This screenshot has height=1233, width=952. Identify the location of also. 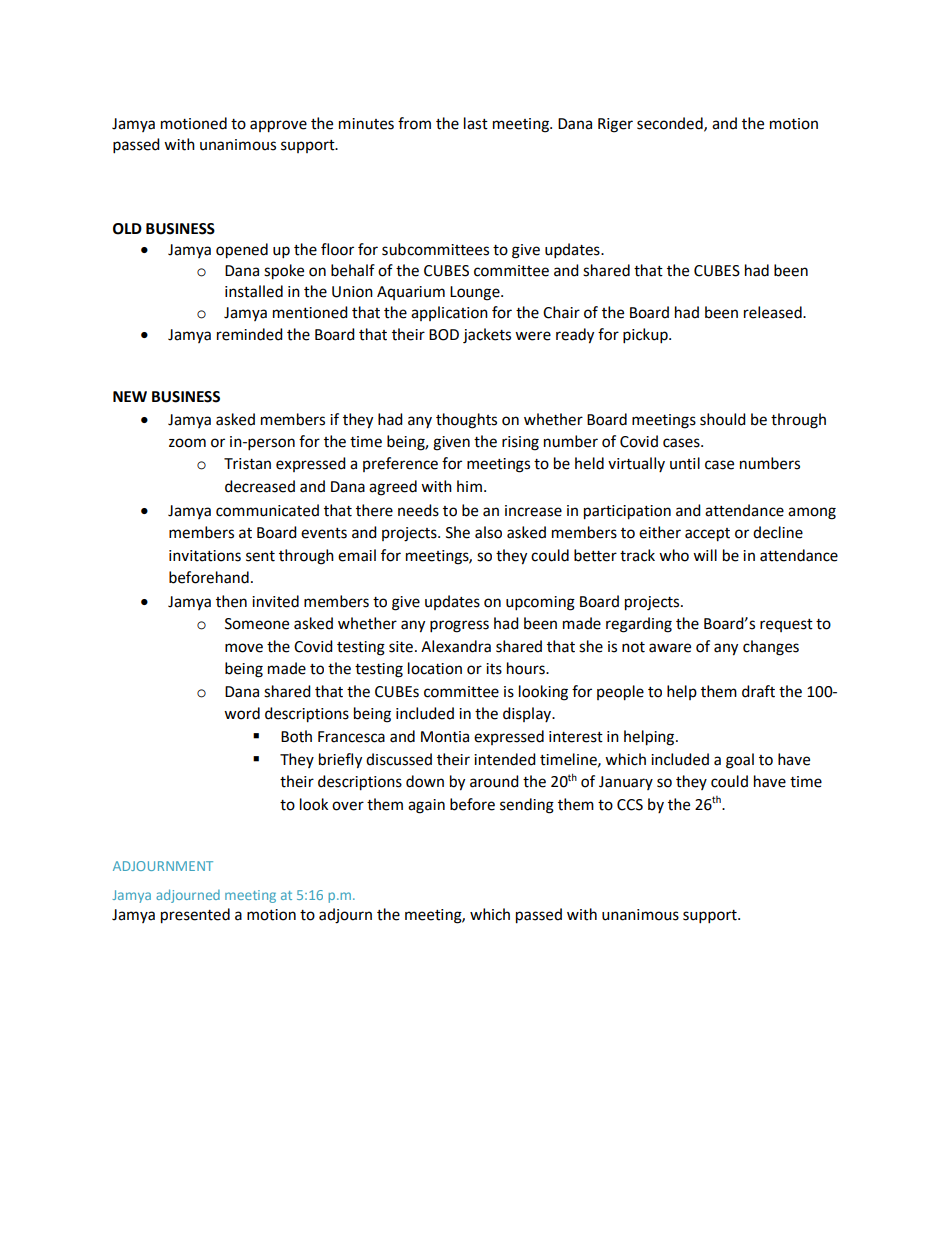
(488, 532).
